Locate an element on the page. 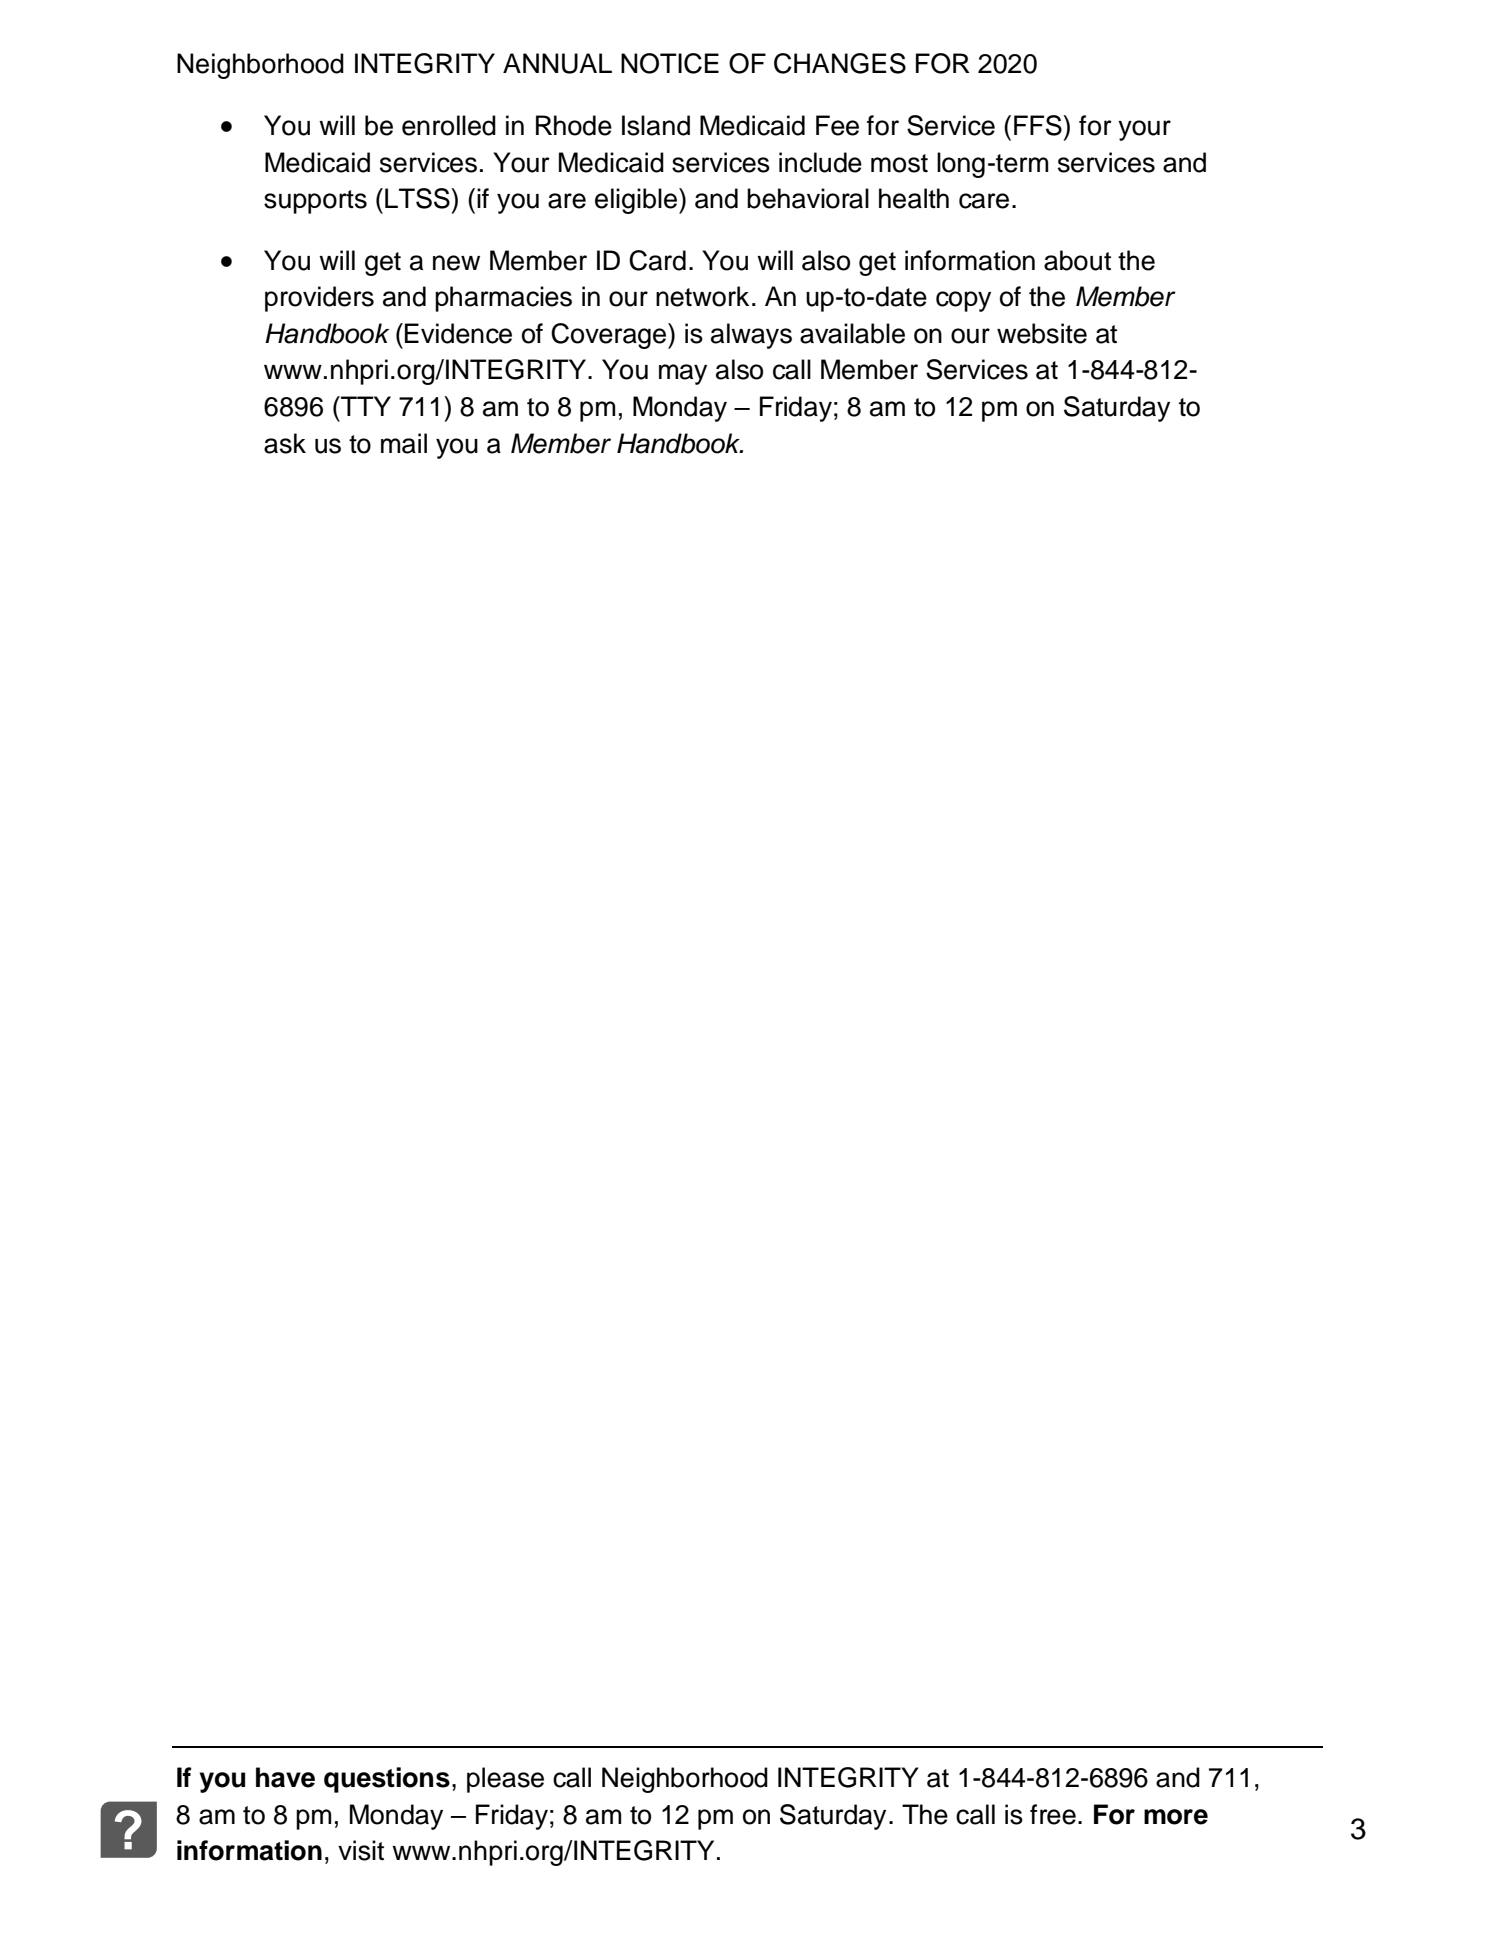 This document has height=1935, width=1495. Island is located at coordinates (656, 125).
